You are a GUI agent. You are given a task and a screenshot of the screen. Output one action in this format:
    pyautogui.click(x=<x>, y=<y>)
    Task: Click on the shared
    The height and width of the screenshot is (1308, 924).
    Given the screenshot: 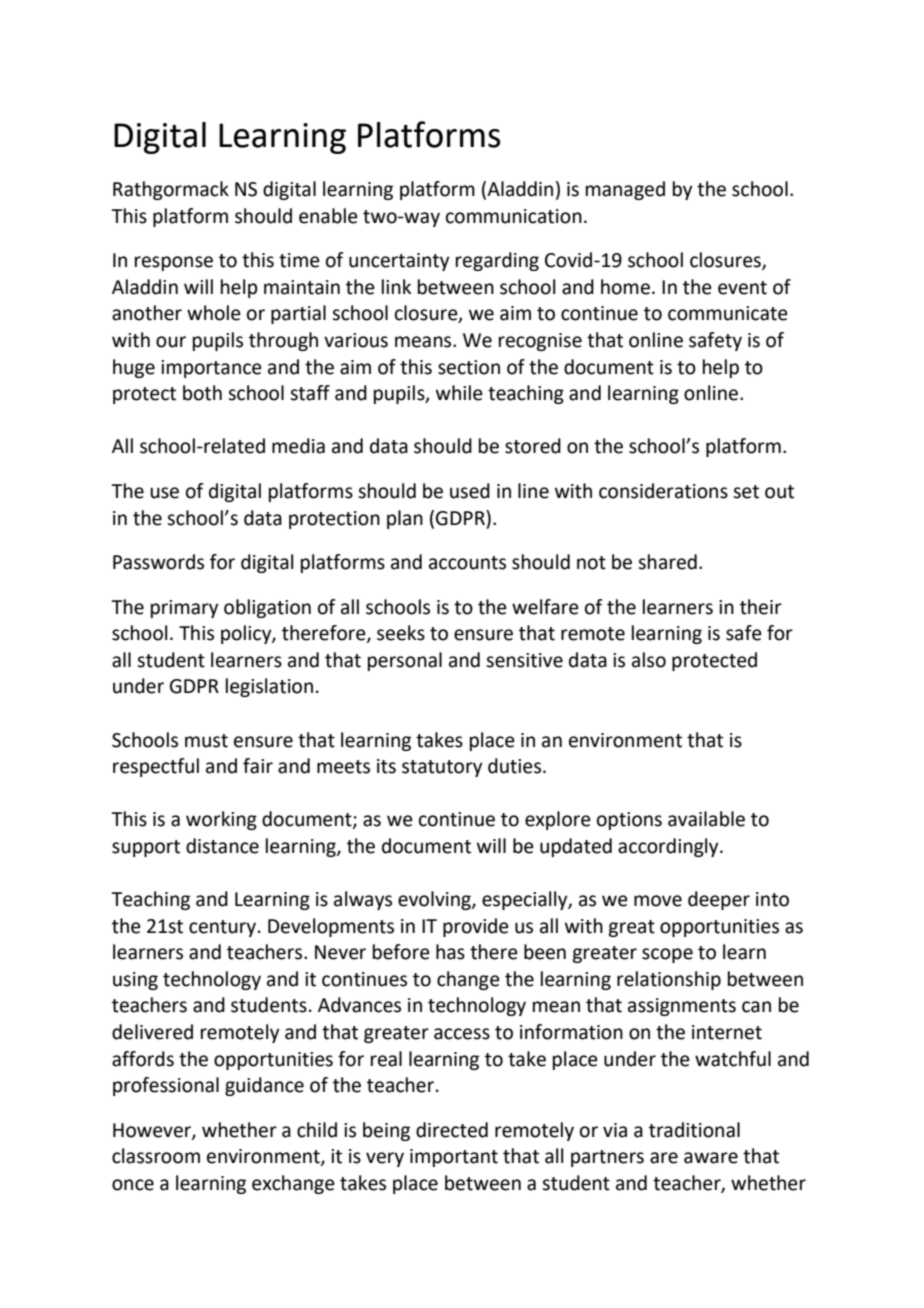 What is the action you would take?
    pyautogui.click(x=667, y=562)
